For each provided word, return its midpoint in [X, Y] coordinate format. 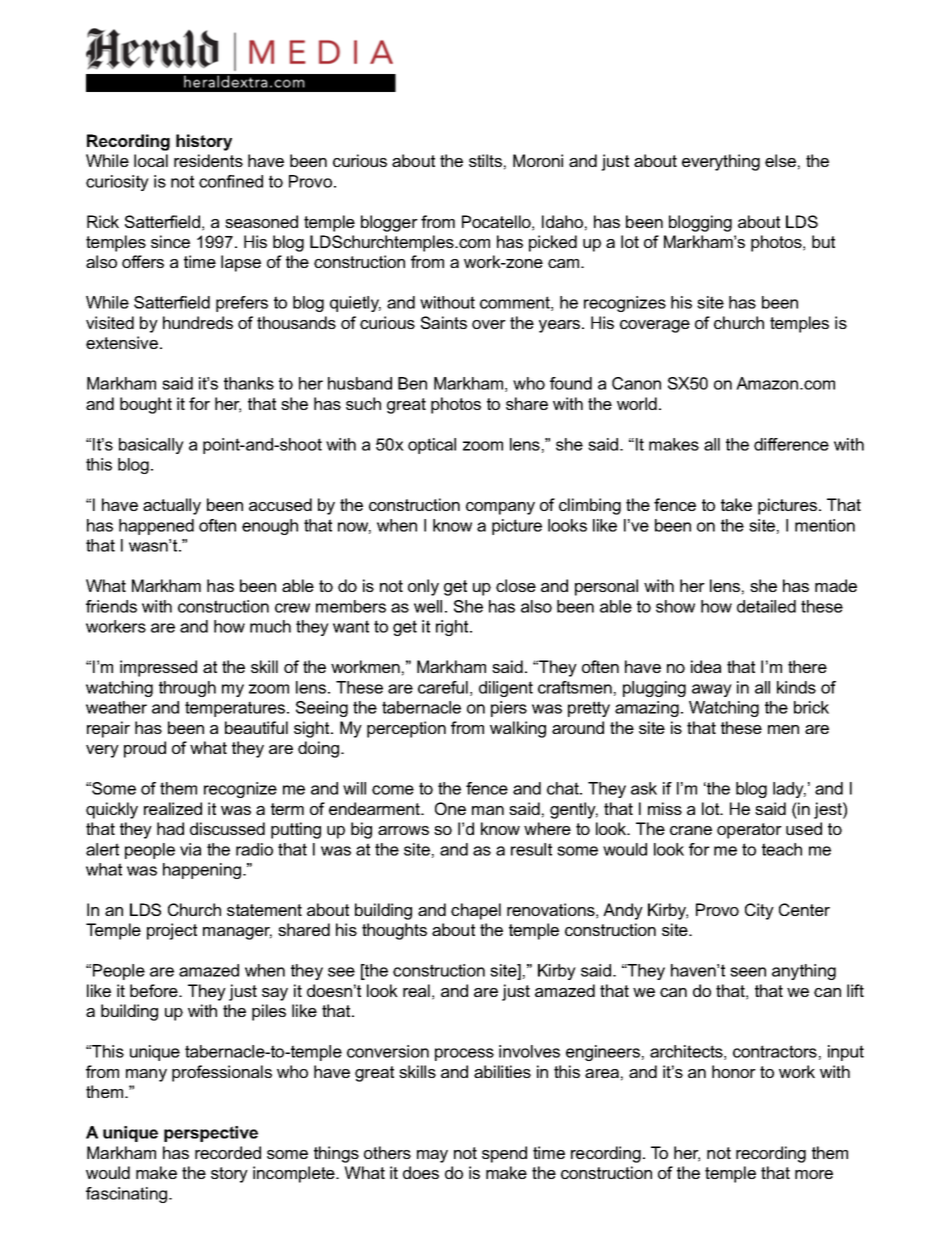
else [780, 160]
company [500, 508]
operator [749, 831]
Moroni [538, 160]
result [531, 849]
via [190, 849]
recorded [228, 1152]
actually [172, 506]
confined [231, 181]
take [736, 504]
